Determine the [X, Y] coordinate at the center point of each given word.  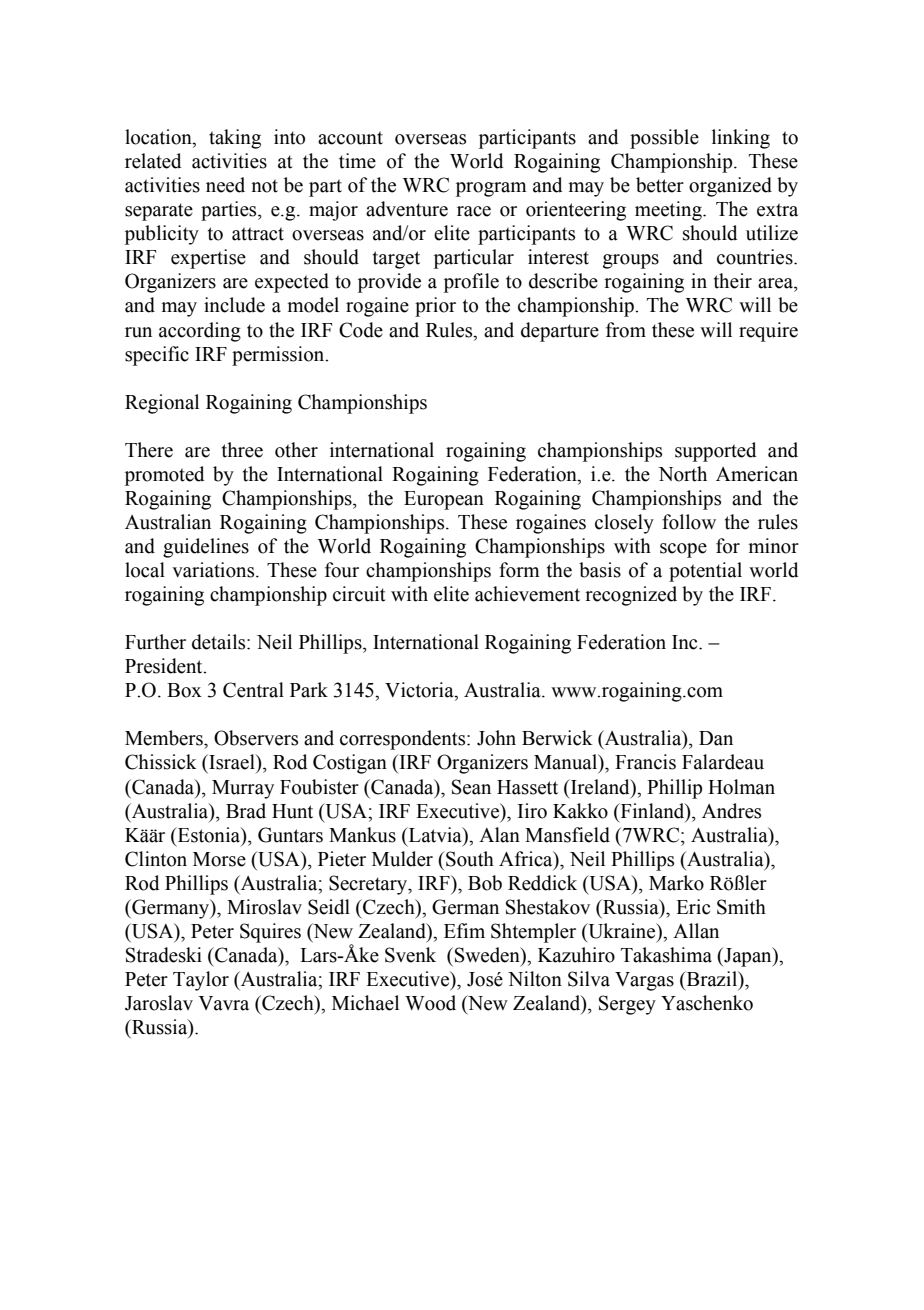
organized [730, 187]
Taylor [201, 981]
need [225, 185]
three [242, 450]
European [444, 500]
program [491, 189]
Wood [430, 1003]
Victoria [420, 691]
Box [184, 690]
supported [715, 452]
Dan [716, 738]
